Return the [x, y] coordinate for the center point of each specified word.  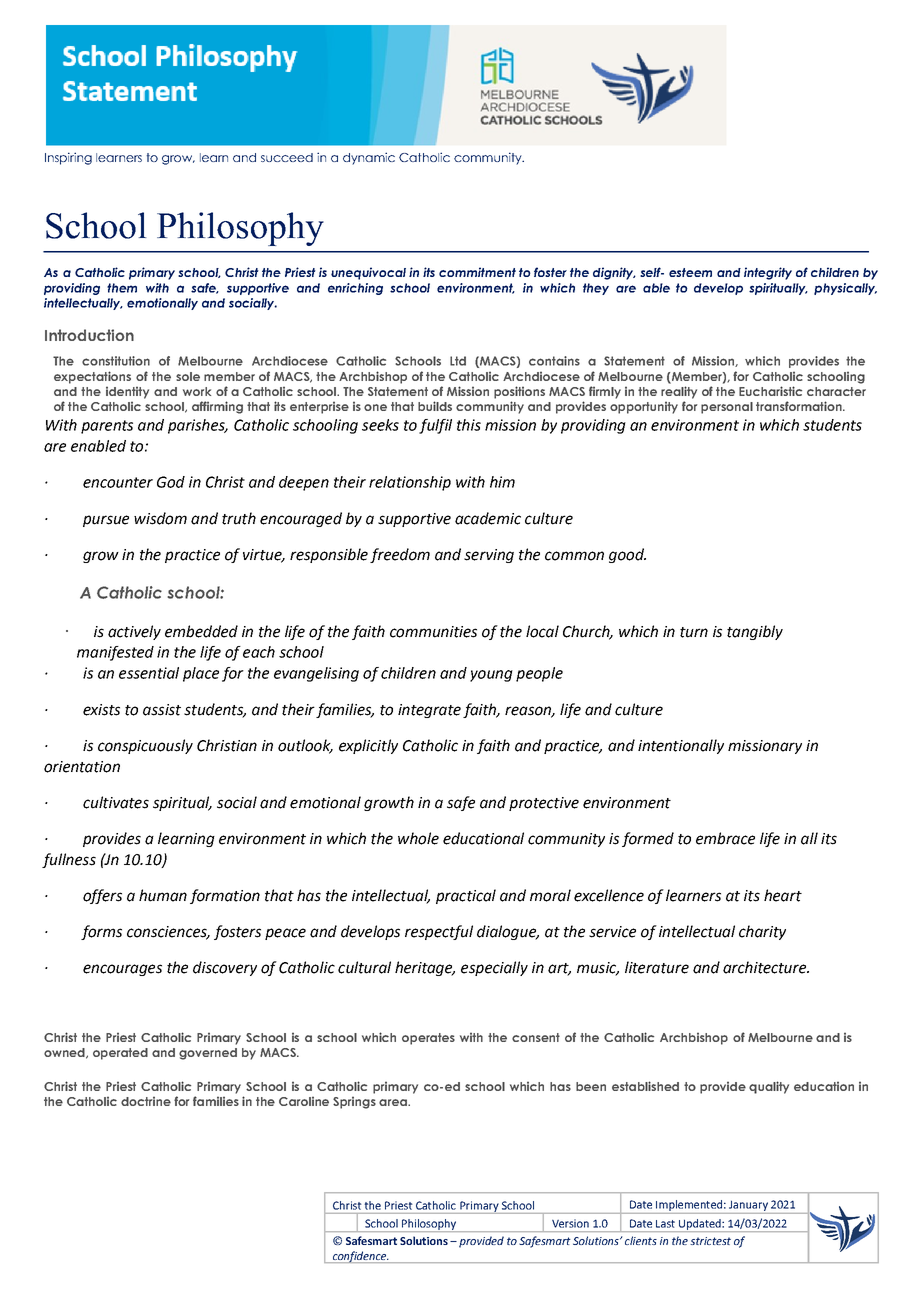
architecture [766, 967]
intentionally [681, 746]
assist [162, 710]
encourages [122, 970]
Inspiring [68, 158]
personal [727, 408]
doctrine [146, 1101]
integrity [768, 273]
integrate [429, 711]
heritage [425, 968]
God [171, 482]
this [469, 425]
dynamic [369, 158]
